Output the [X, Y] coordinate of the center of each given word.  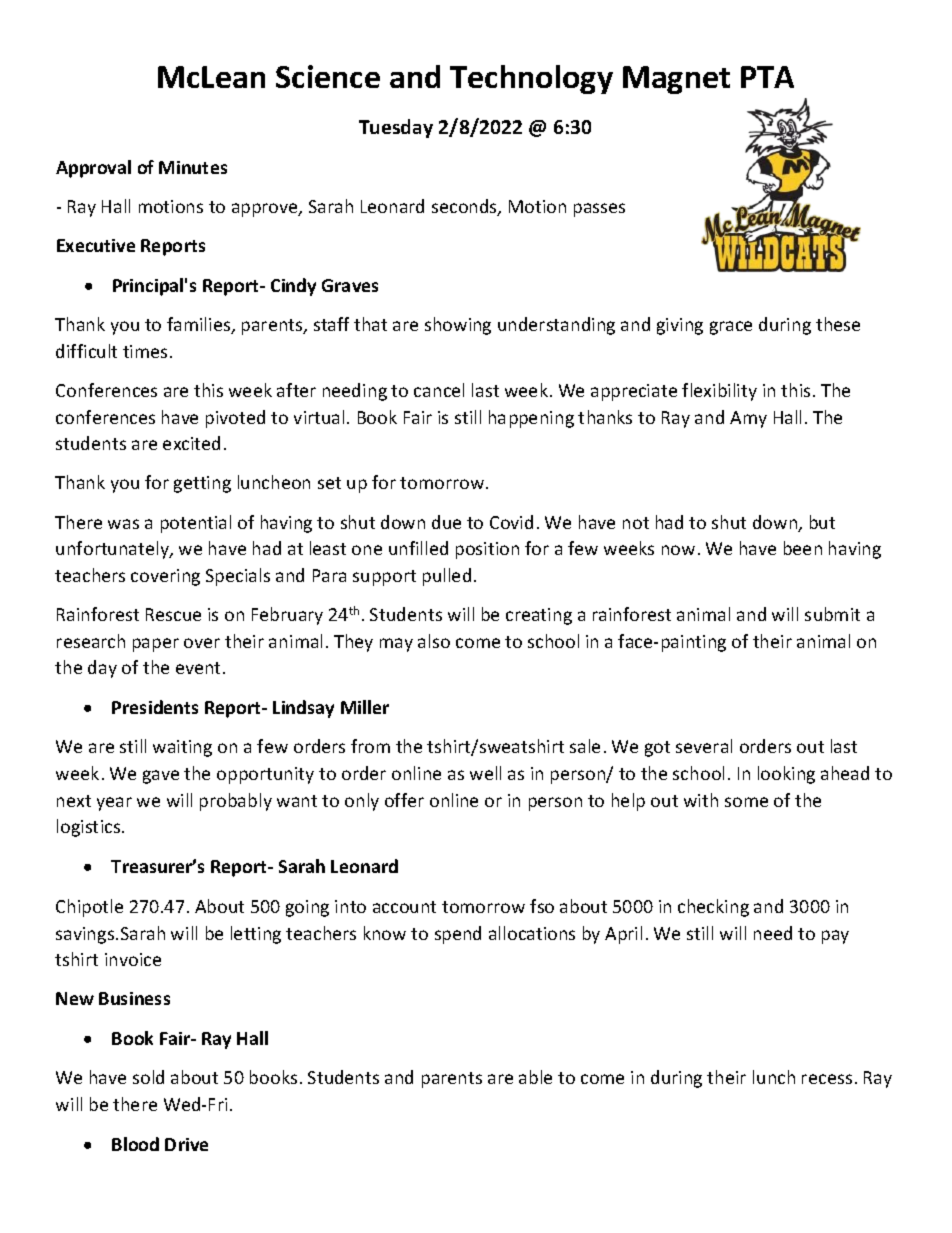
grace [731, 328]
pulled [447, 577]
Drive [186, 1144]
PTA [767, 77]
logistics [90, 828]
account [404, 907]
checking [713, 908]
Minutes [193, 167]
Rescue [173, 614]
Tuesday [396, 128]
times [145, 351]
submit [832, 614]
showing [458, 326]
